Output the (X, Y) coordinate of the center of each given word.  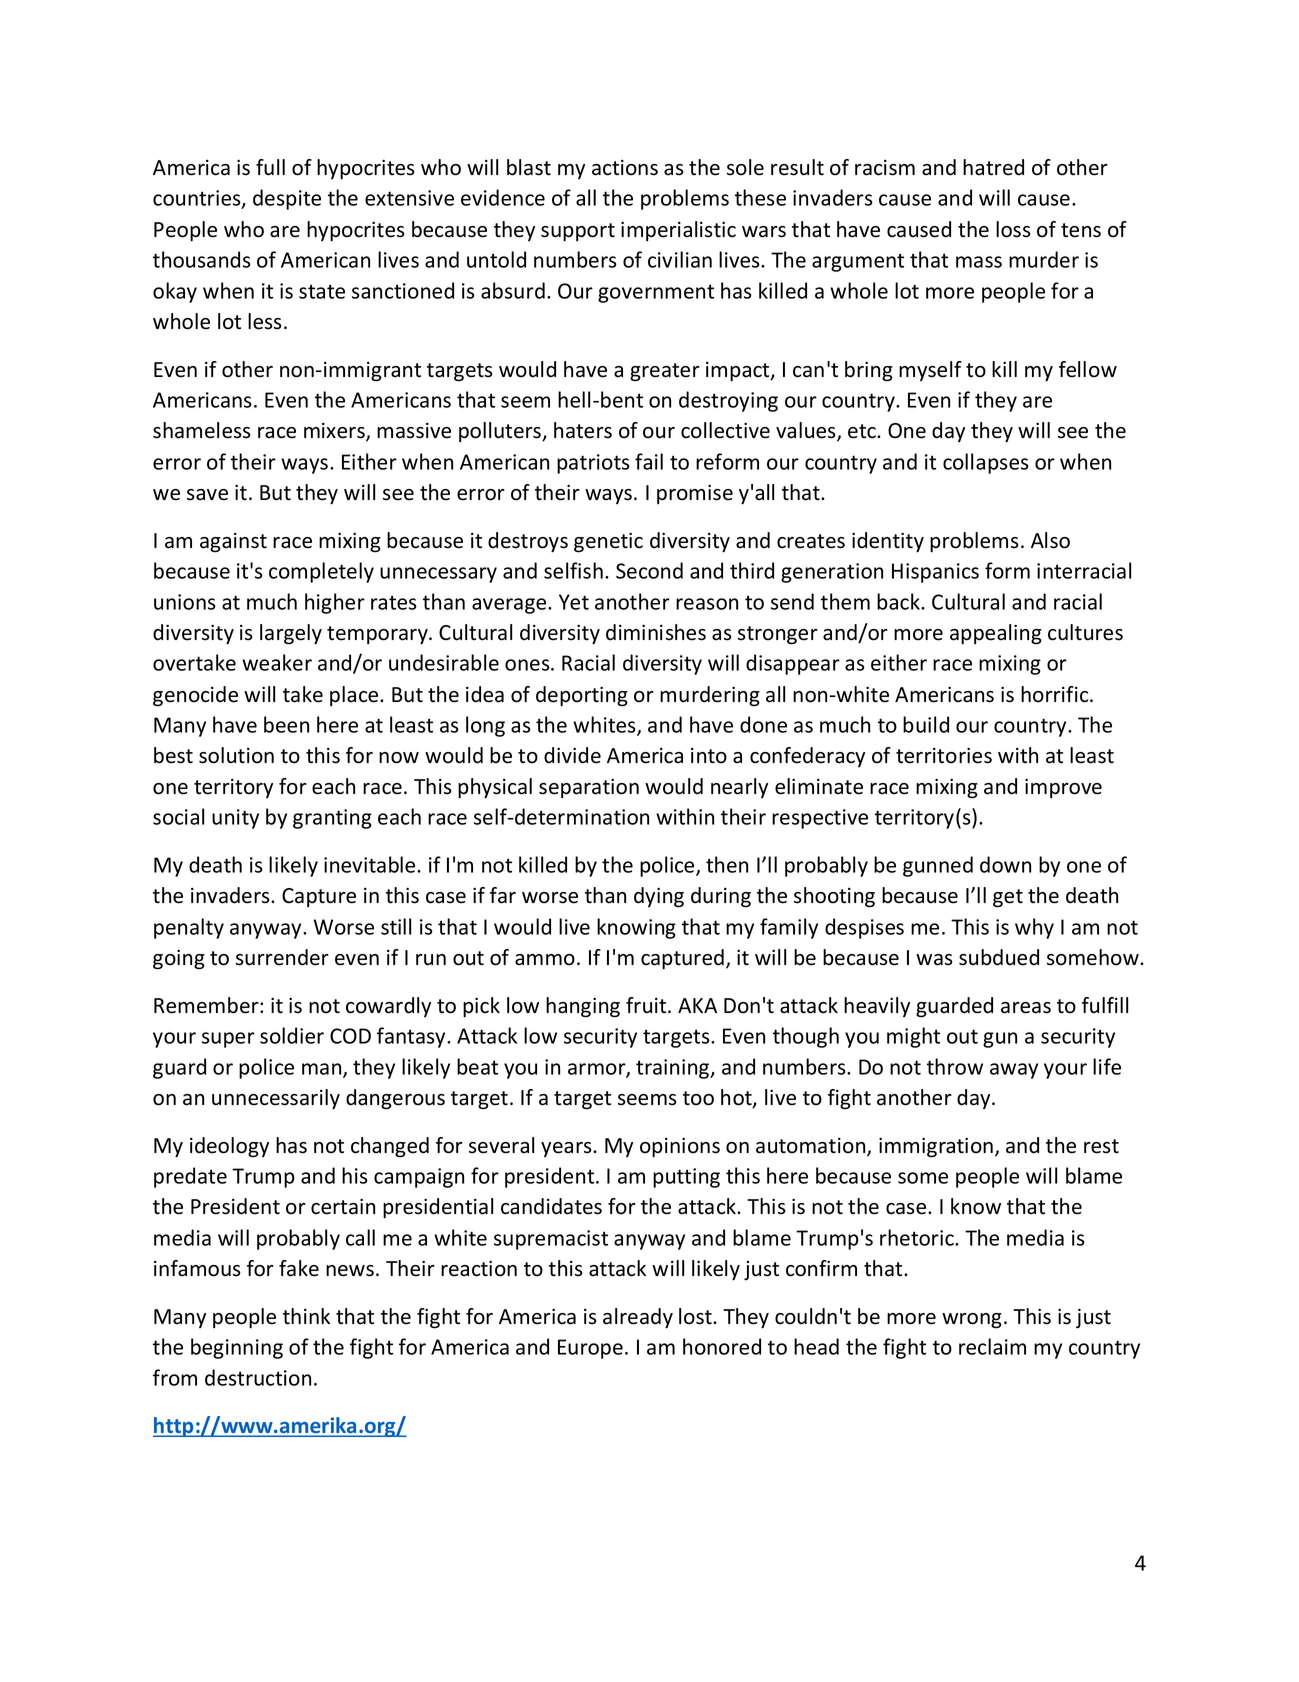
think (306, 1316)
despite (287, 199)
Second (649, 570)
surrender (282, 957)
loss (1013, 229)
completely (321, 572)
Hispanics (935, 573)
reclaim (992, 1346)
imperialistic (678, 231)
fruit (647, 1005)
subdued (999, 957)
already (638, 1318)
